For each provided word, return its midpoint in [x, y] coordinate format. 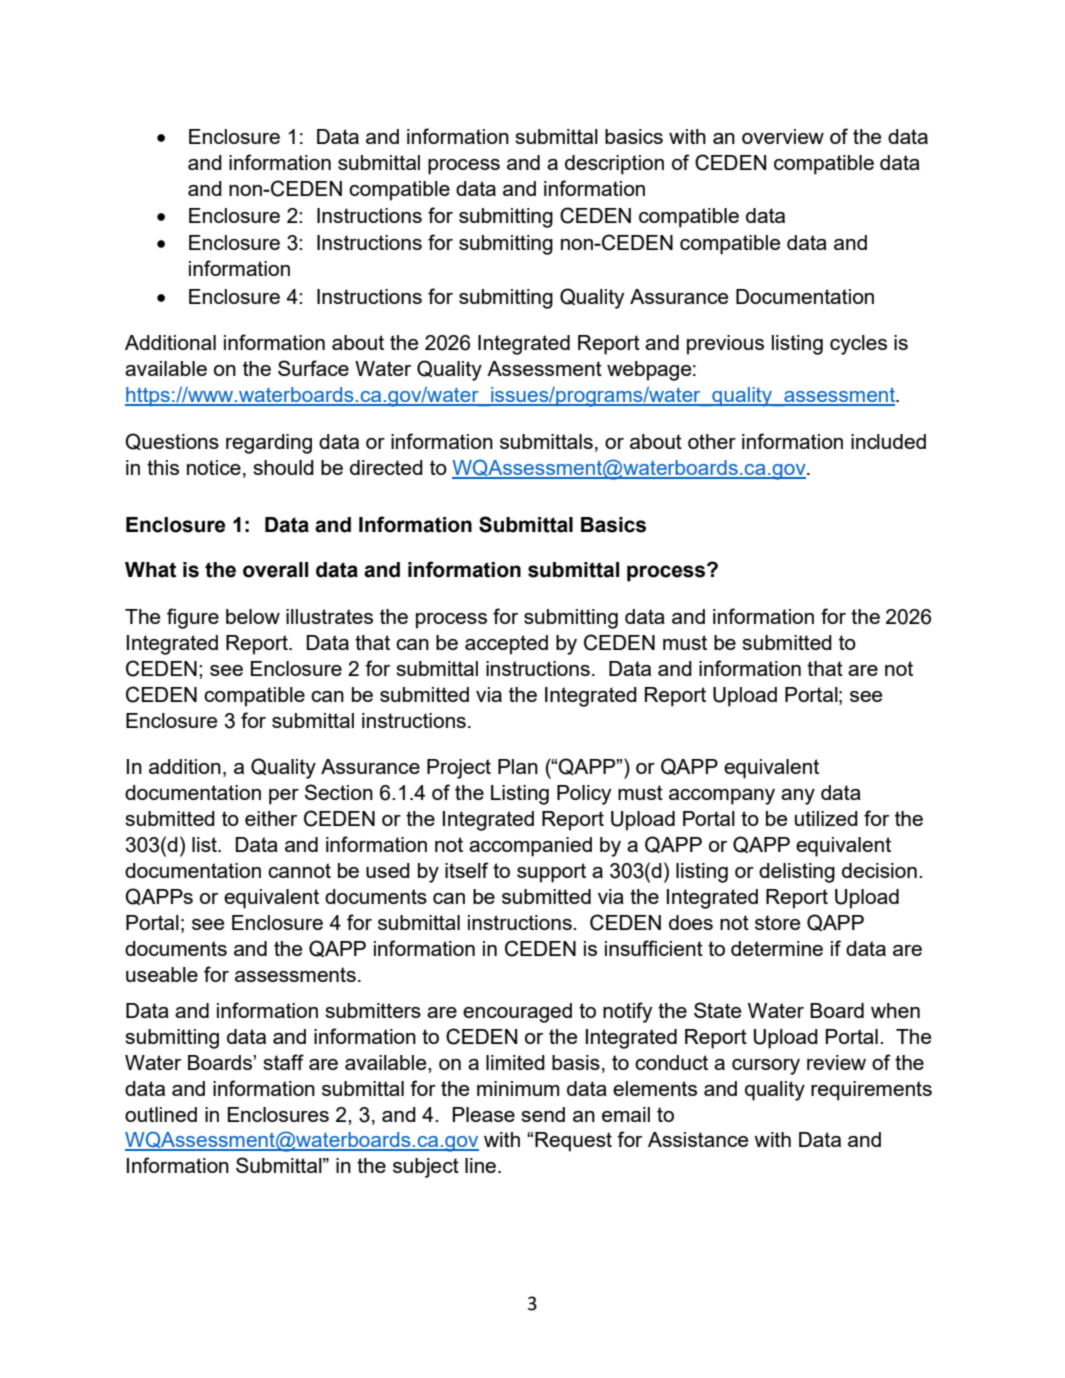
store [777, 922]
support [551, 873]
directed [386, 467]
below [253, 616]
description [614, 165]
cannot [299, 870]
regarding [269, 444]
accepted [506, 645]
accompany [722, 797]
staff [283, 1062]
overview [783, 136]
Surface [313, 368]
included [888, 441]
